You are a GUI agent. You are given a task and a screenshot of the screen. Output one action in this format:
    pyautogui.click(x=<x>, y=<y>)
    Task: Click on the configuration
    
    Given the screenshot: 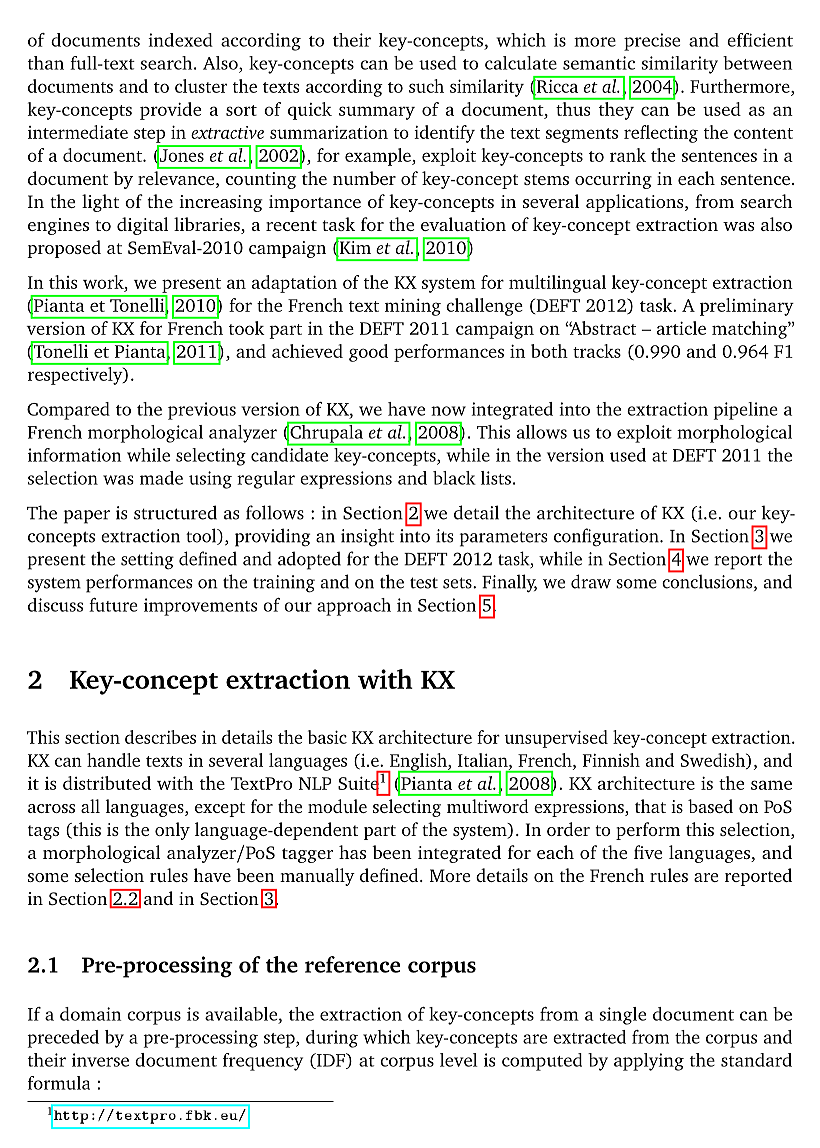 What is the action you would take?
    pyautogui.click(x=607, y=537)
